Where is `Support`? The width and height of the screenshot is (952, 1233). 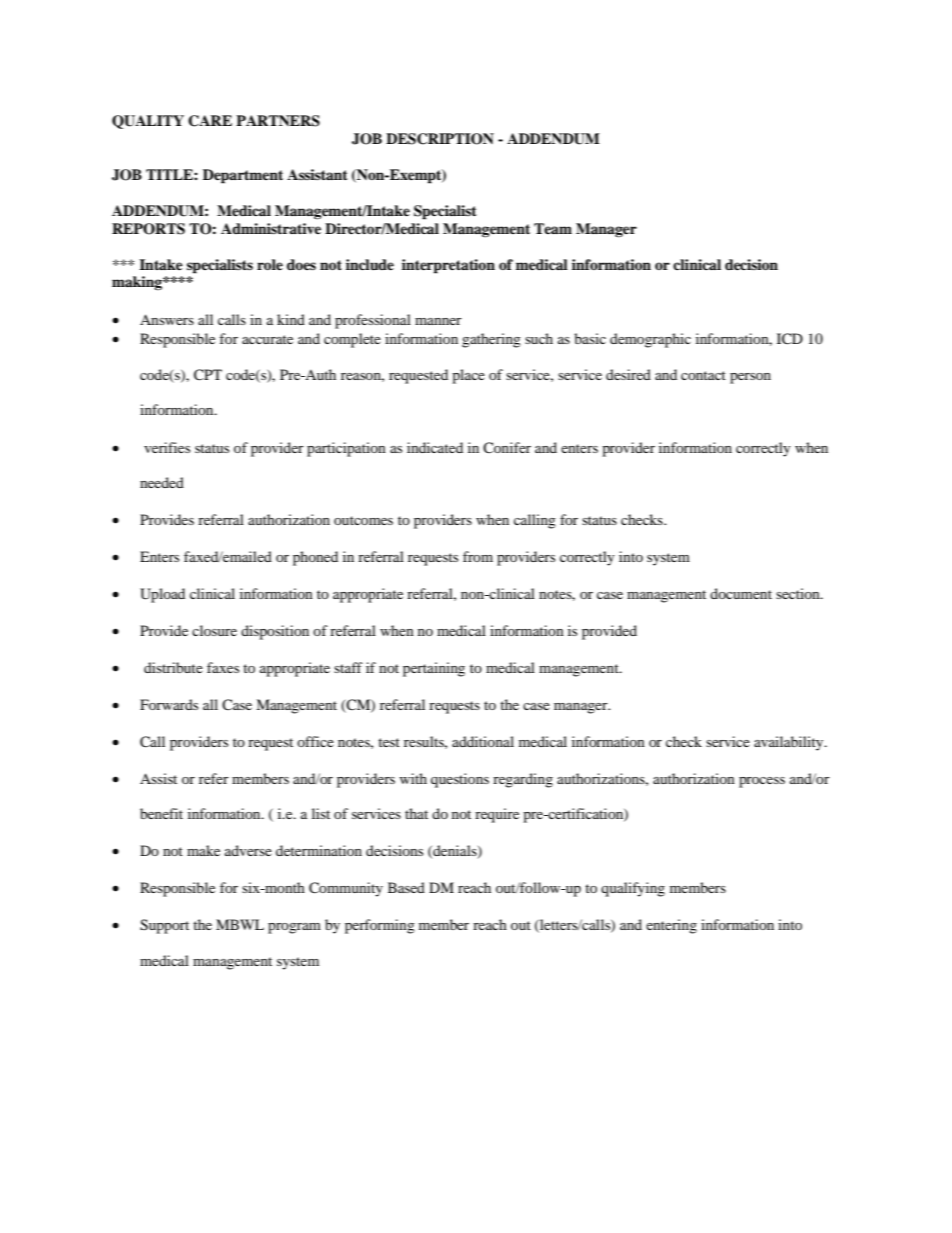 Support is located at coordinates (164, 926).
